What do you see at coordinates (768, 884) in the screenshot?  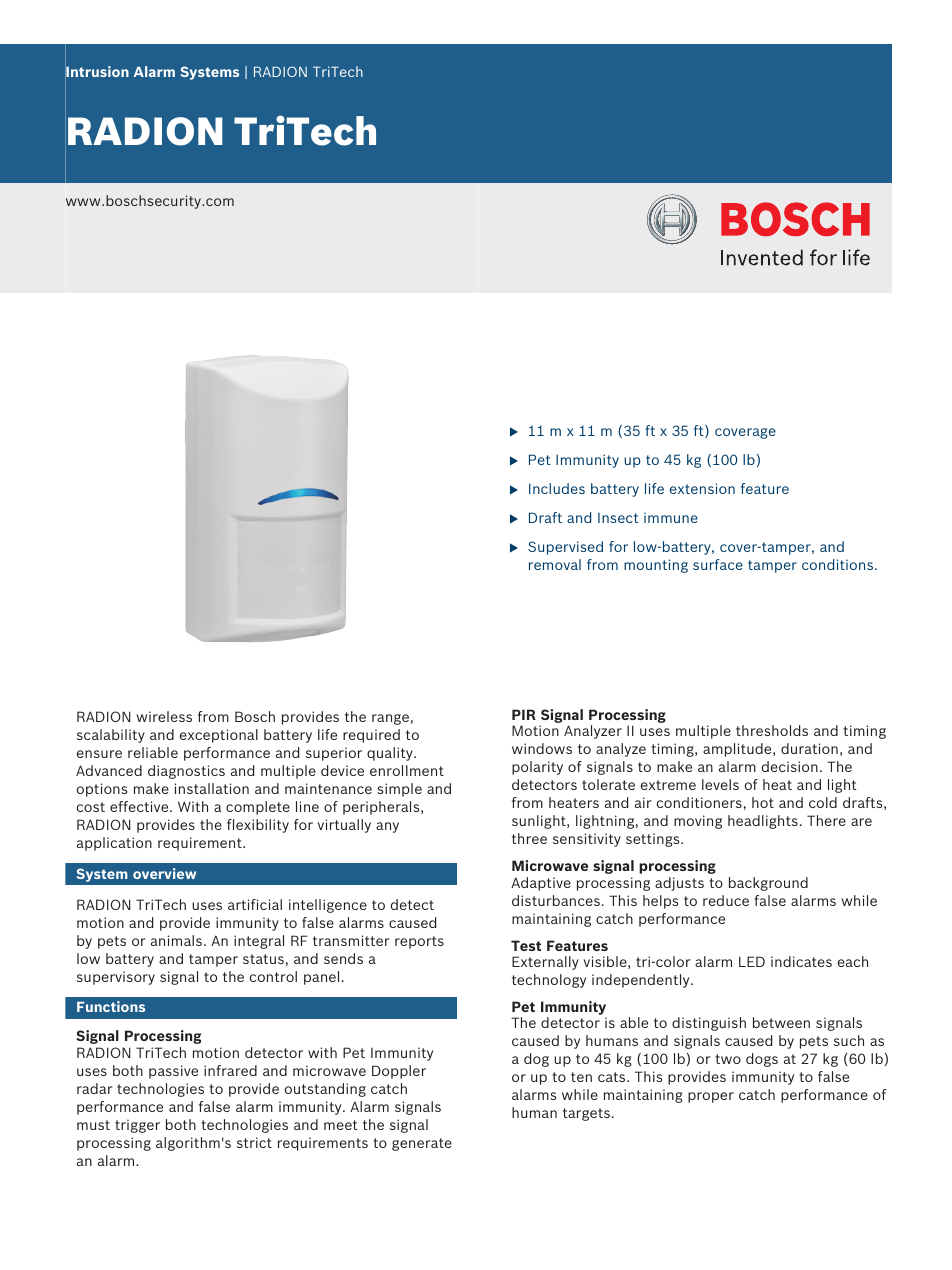 I see `background` at bounding box center [768, 884].
